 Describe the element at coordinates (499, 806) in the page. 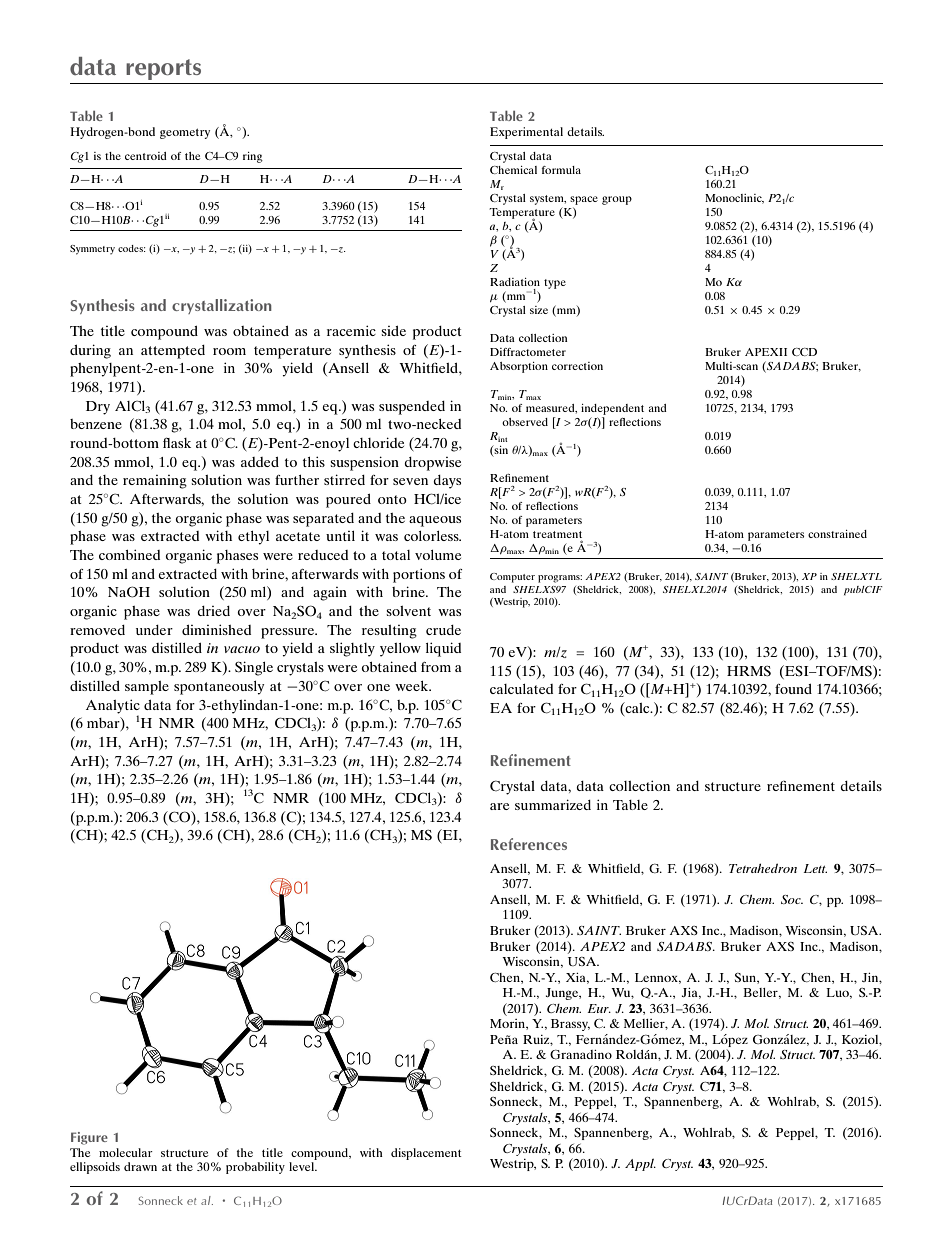

I see `are` at that location.
